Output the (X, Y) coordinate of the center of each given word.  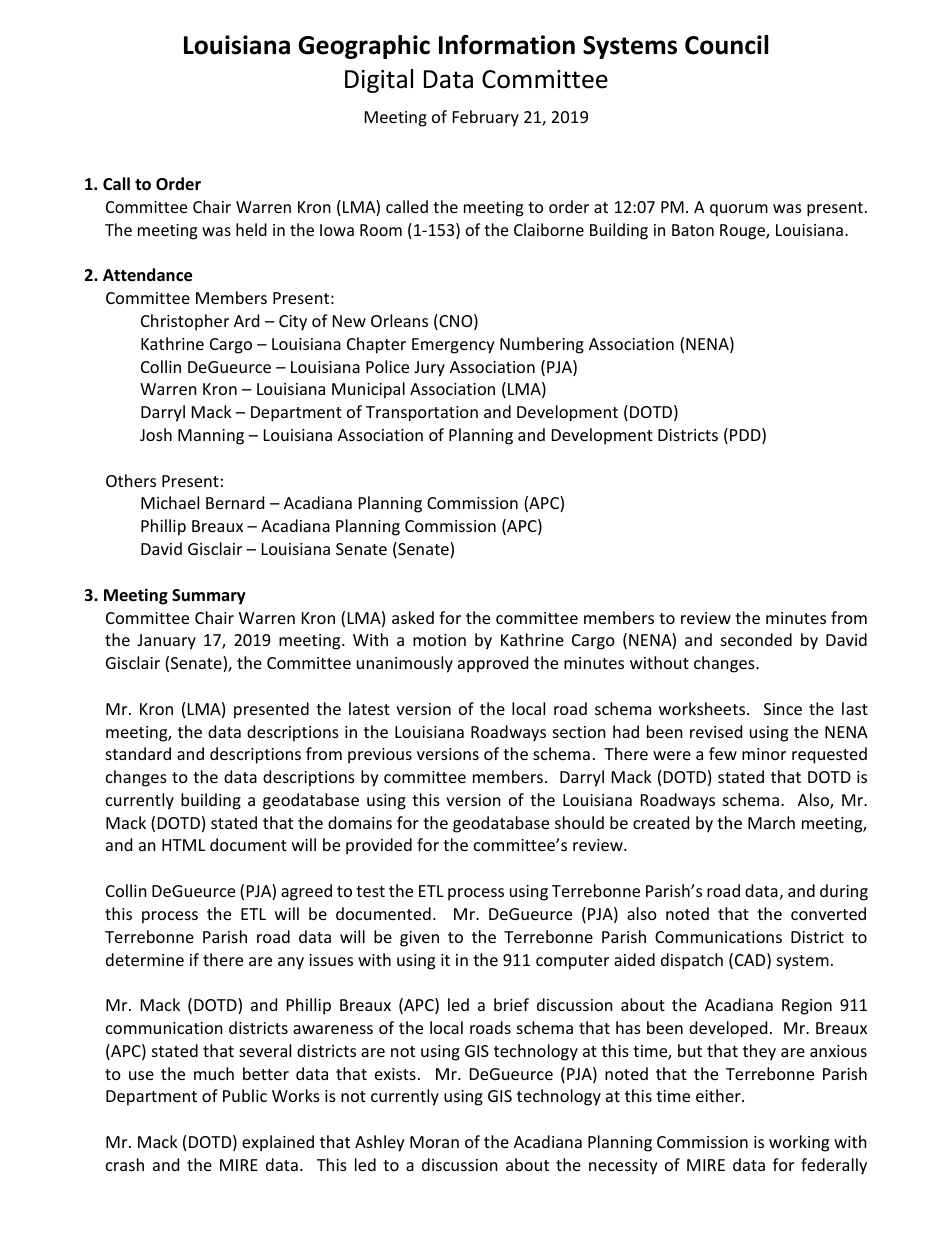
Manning (211, 437)
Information (507, 45)
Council (726, 45)
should (579, 822)
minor (764, 754)
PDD (746, 436)
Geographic (364, 47)
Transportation (422, 414)
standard (138, 753)
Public (245, 1095)
